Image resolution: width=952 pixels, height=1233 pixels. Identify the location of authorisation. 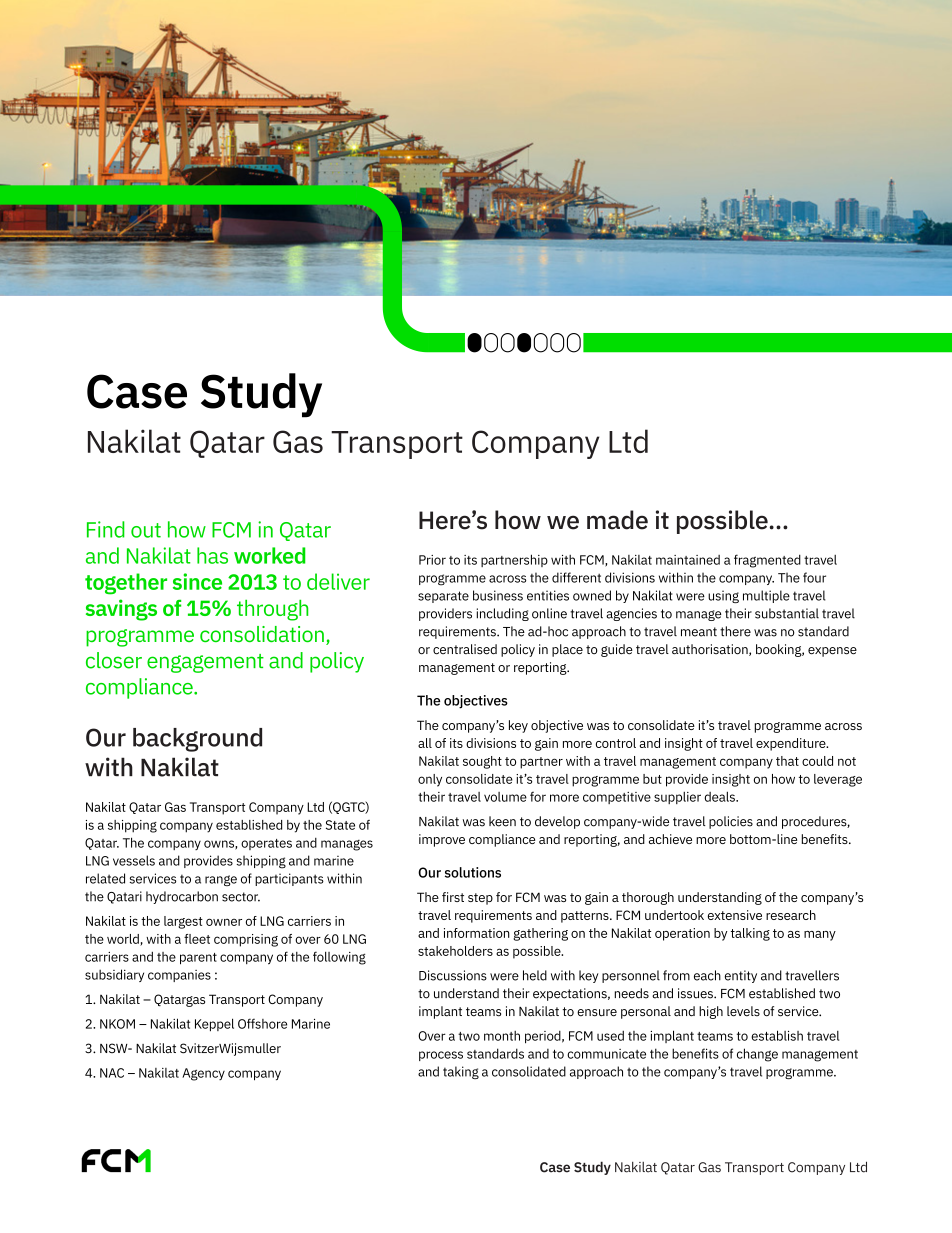
(711, 650).
